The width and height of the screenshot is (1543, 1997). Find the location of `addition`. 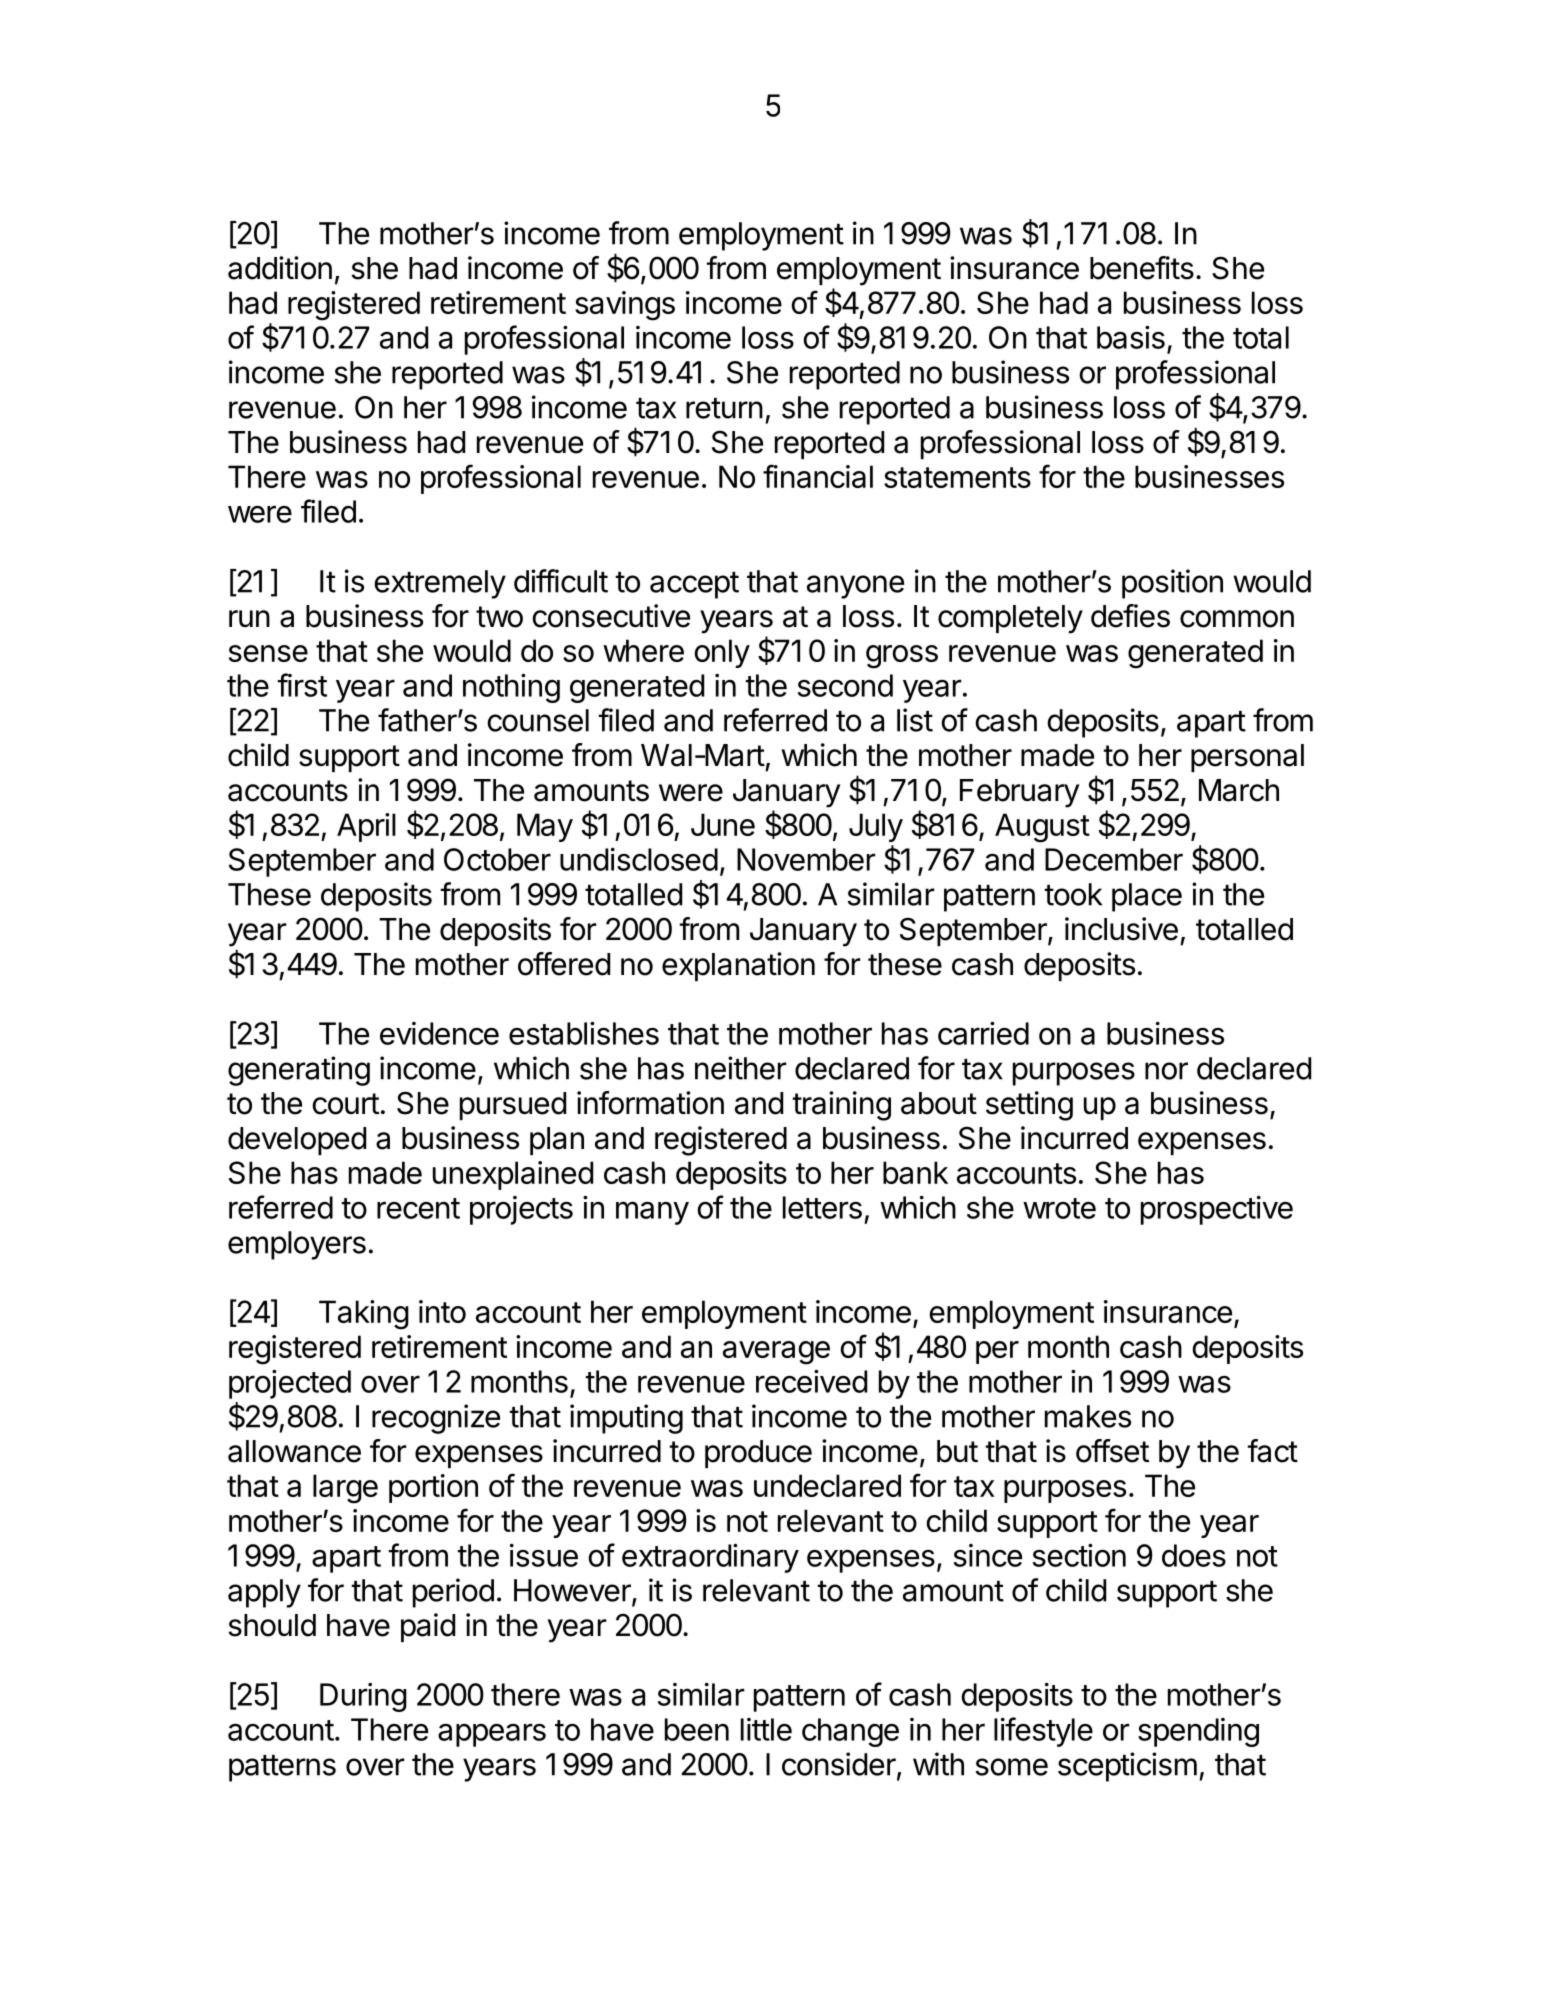

addition is located at coordinates (280, 268).
